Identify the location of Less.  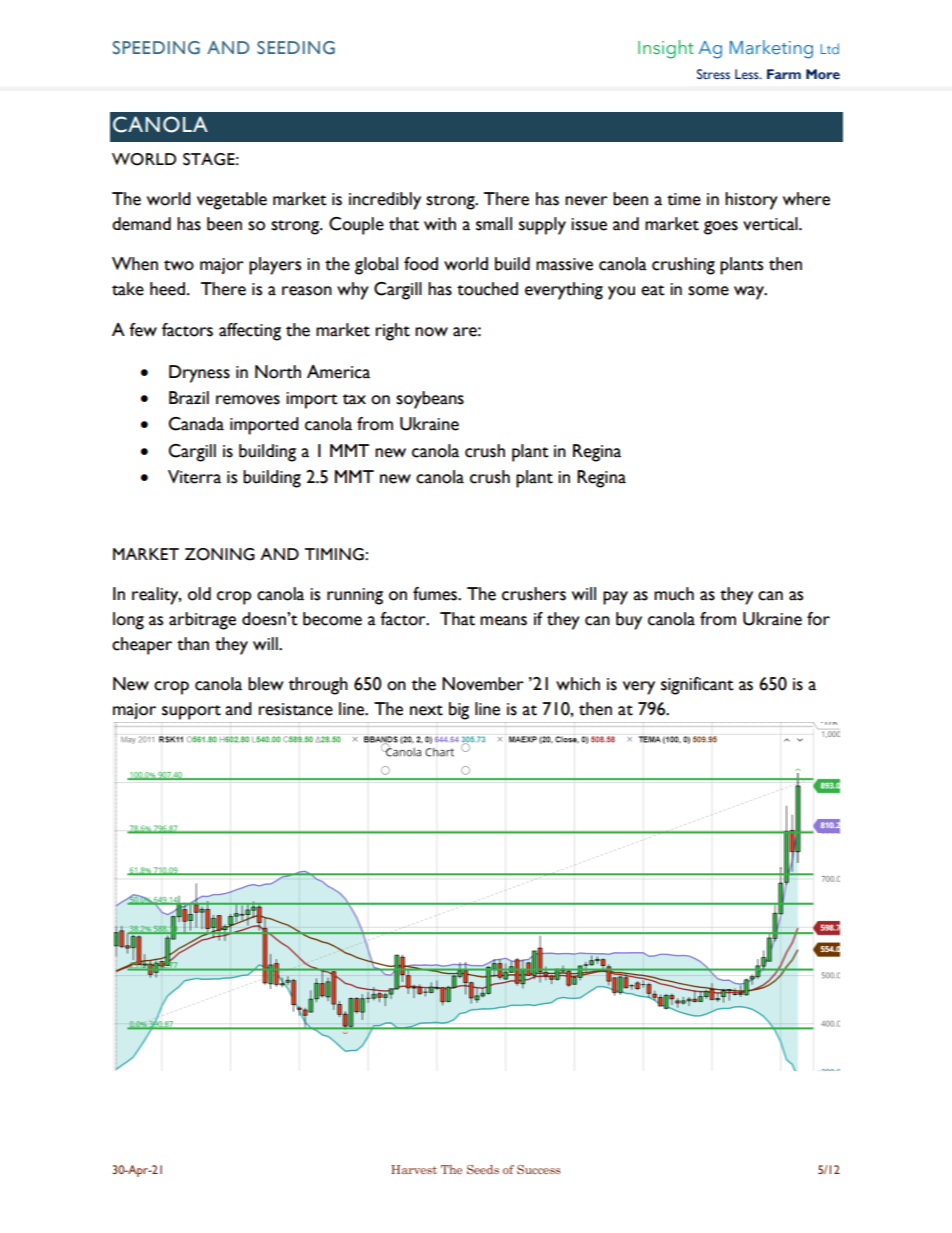
(748, 74).
